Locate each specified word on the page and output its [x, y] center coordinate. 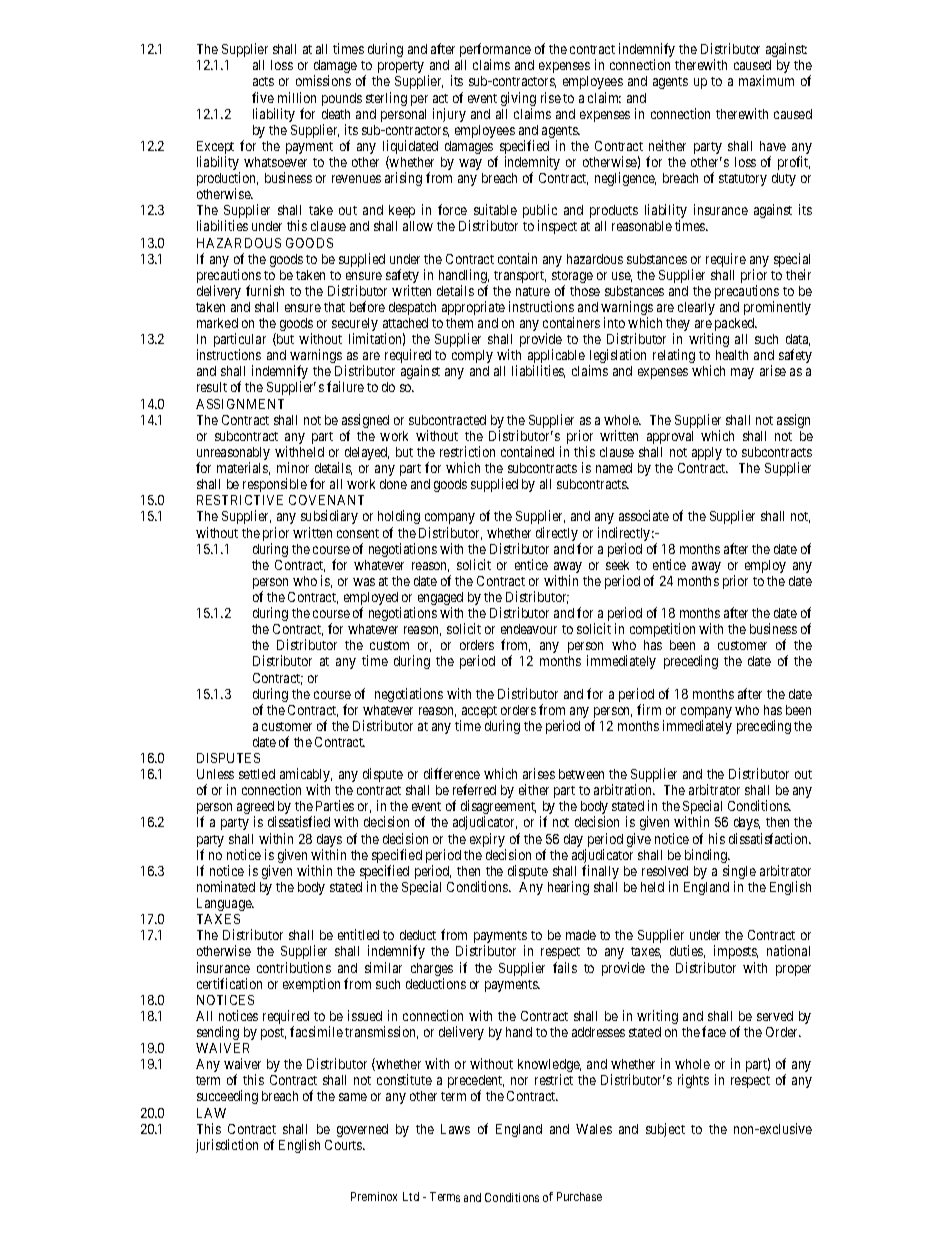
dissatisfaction [770, 838]
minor [293, 467]
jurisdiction [227, 1146]
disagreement [498, 808]
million [297, 97]
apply [707, 453]
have [773, 146]
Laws [455, 1129]
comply [472, 356]
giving [518, 100]
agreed [256, 809]
